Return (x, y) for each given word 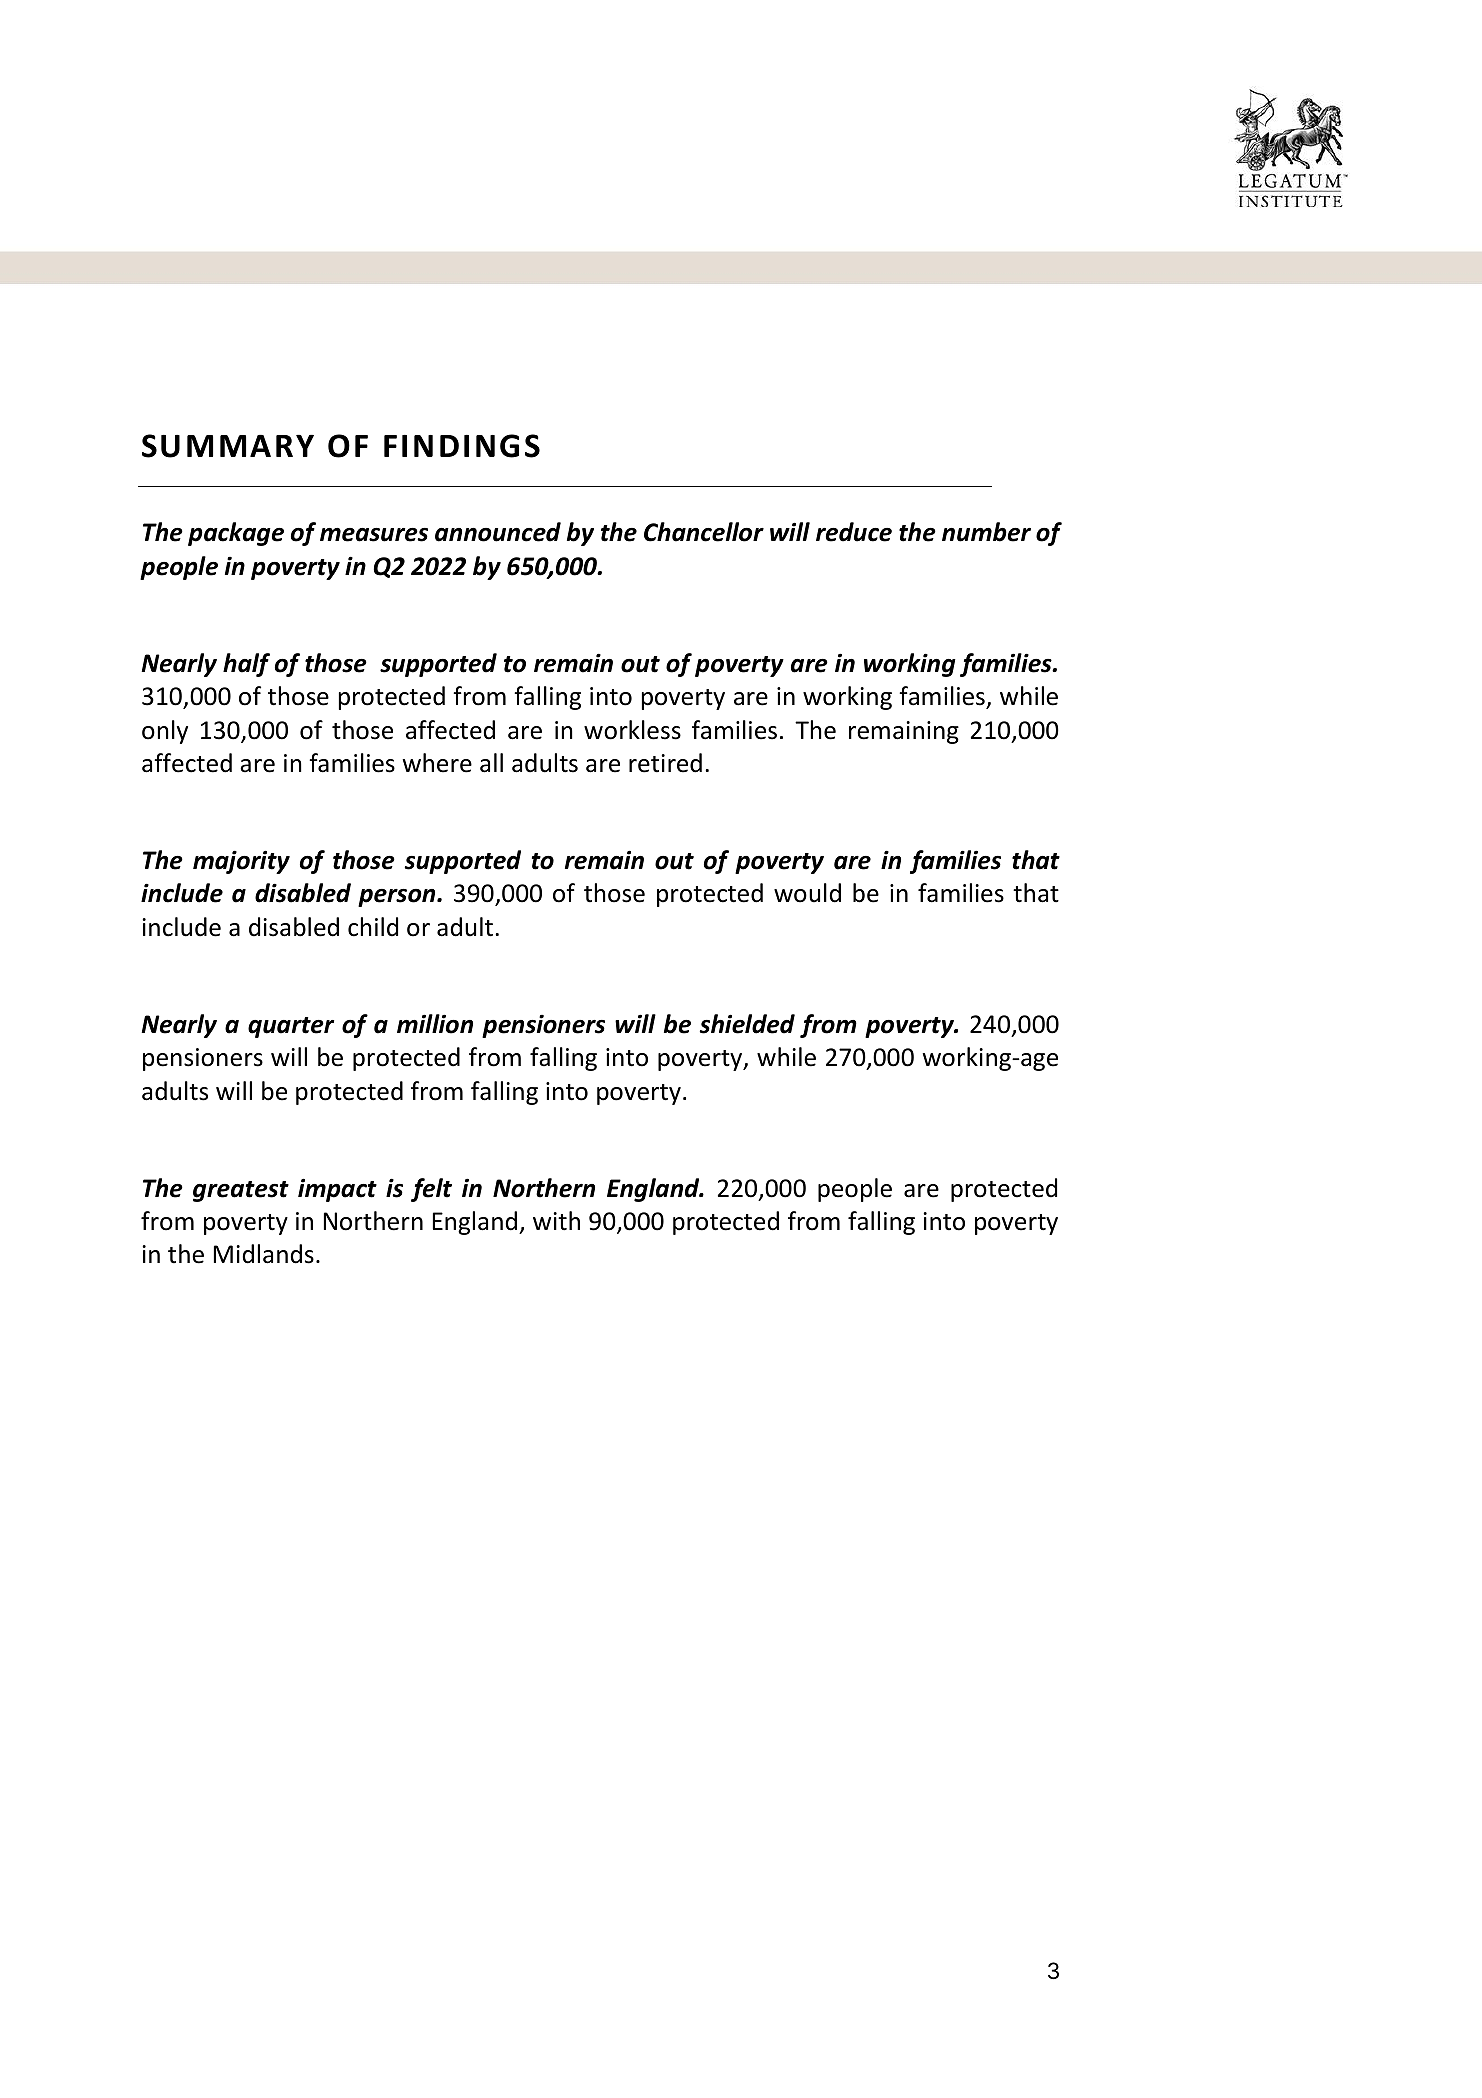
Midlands (264, 1254)
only (165, 732)
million (435, 1024)
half (246, 665)
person (398, 898)
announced (498, 532)
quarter (291, 1027)
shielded (747, 1024)
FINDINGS (462, 446)
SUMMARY (228, 446)
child (373, 927)
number (986, 532)
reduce (854, 532)
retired (665, 763)
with (556, 1221)
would (807, 893)
